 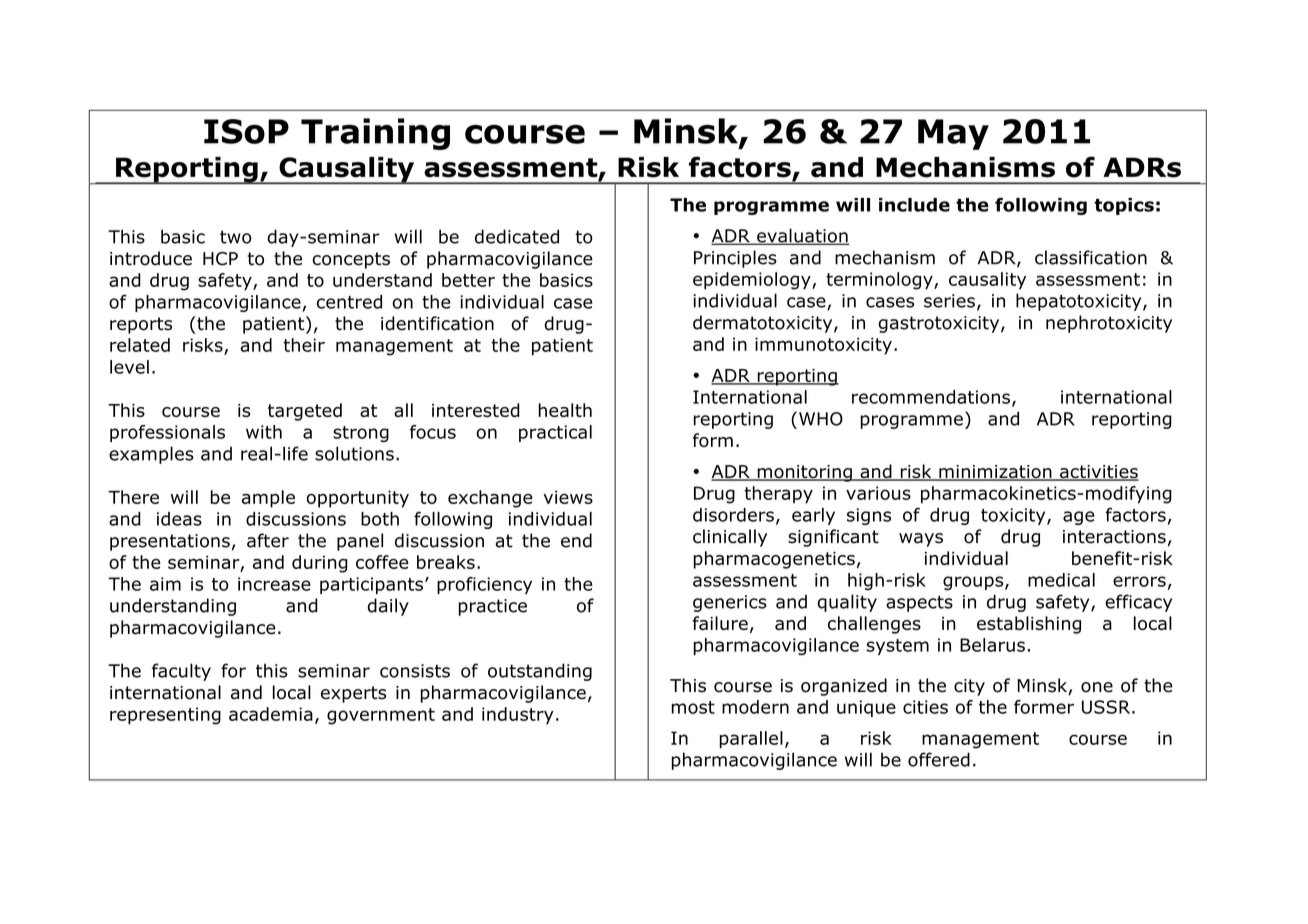 I want to click on series, so click(x=949, y=301).
